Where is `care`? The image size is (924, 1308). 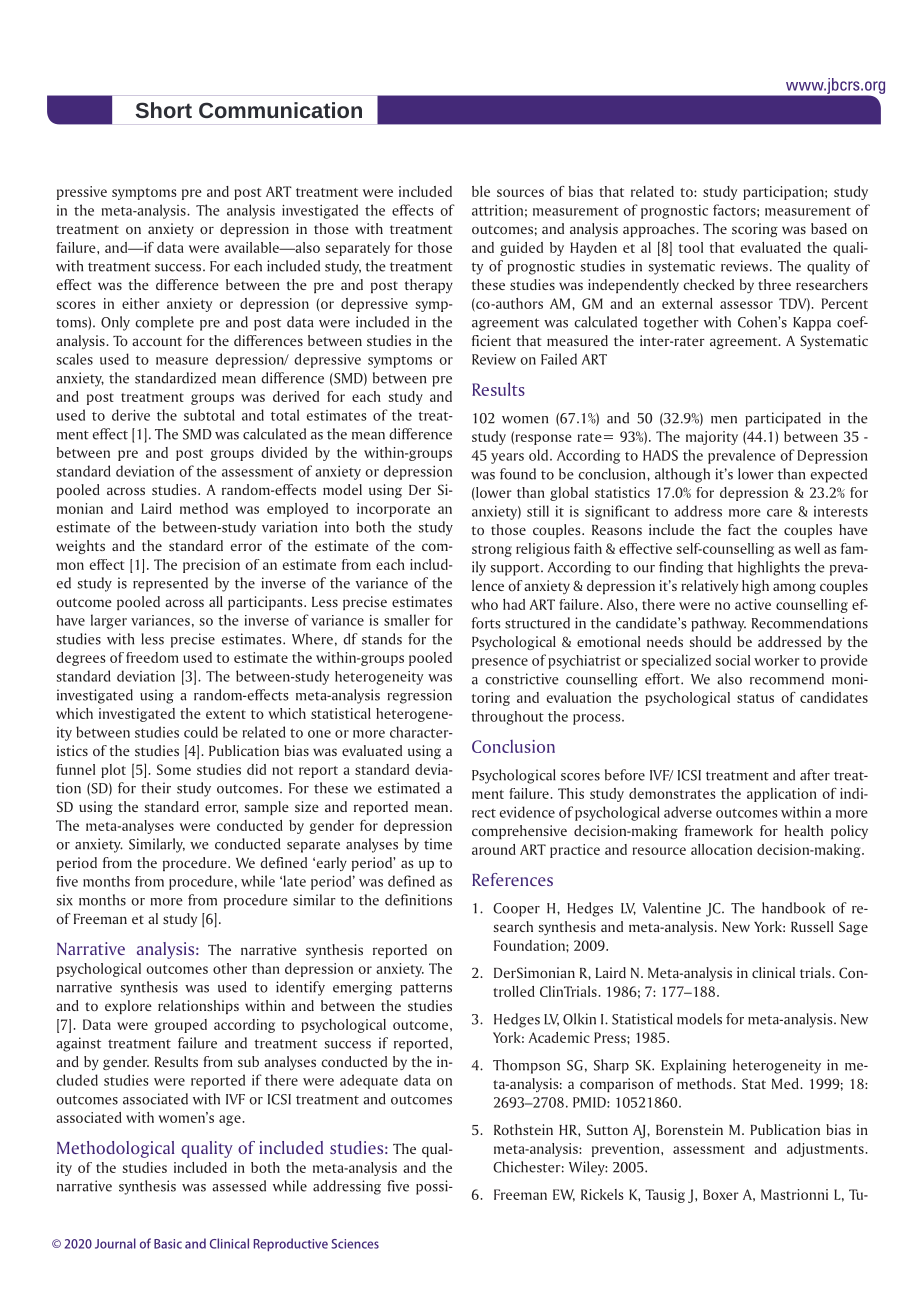 care is located at coordinates (779, 513).
